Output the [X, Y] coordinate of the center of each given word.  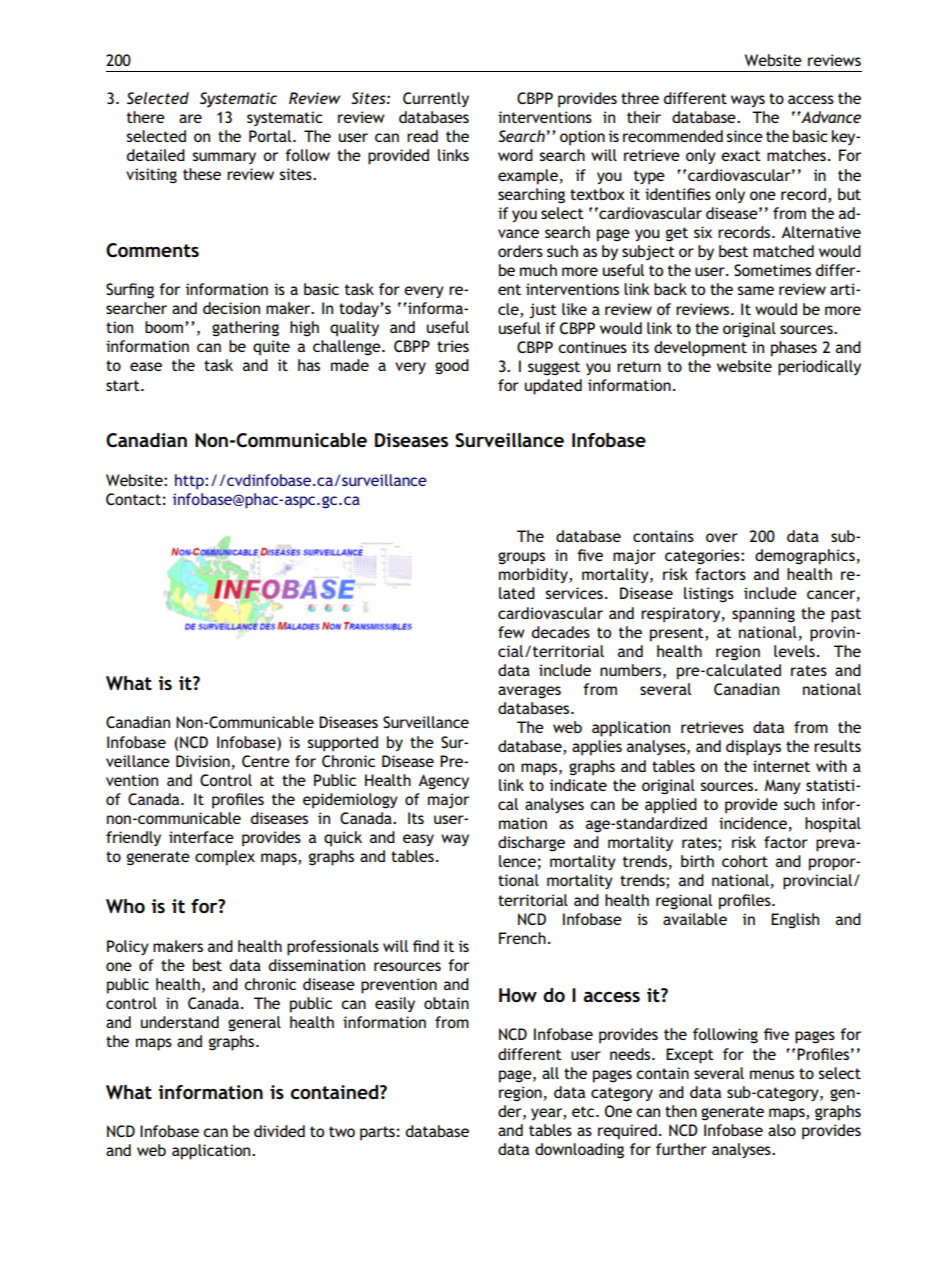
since [745, 136]
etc [584, 1111]
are [190, 118]
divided [279, 1131]
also [782, 1130]
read [422, 136]
